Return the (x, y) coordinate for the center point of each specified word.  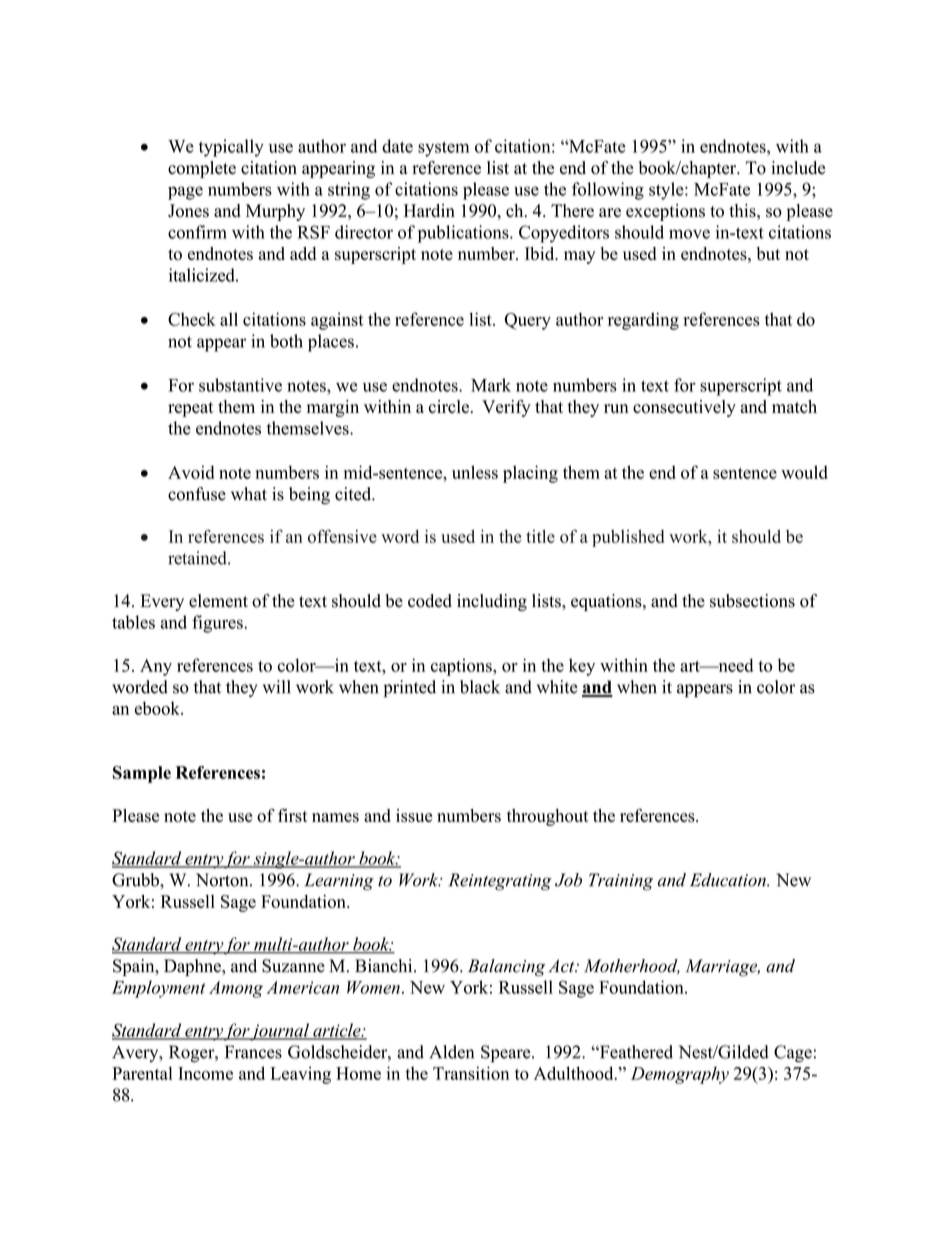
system (443, 149)
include (798, 168)
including (492, 602)
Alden (451, 1052)
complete (202, 169)
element (218, 601)
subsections (752, 601)
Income (205, 1073)
